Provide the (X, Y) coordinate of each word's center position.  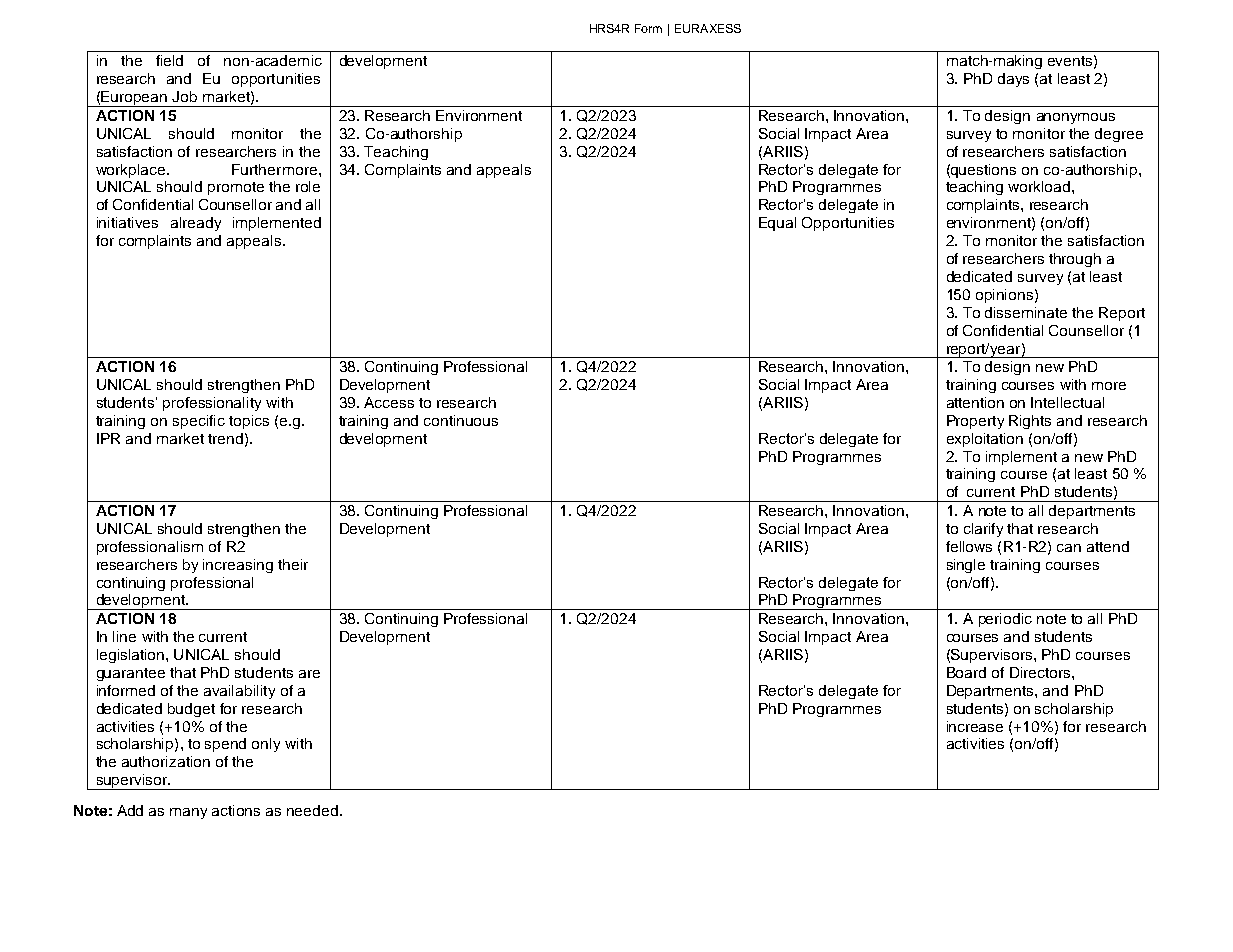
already (196, 224)
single (966, 566)
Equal (777, 224)
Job (184, 96)
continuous (461, 420)
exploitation (985, 440)
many (188, 813)
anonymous (1076, 118)
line (124, 636)
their (293, 564)
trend (225, 438)
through (1075, 260)
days (1013, 80)
